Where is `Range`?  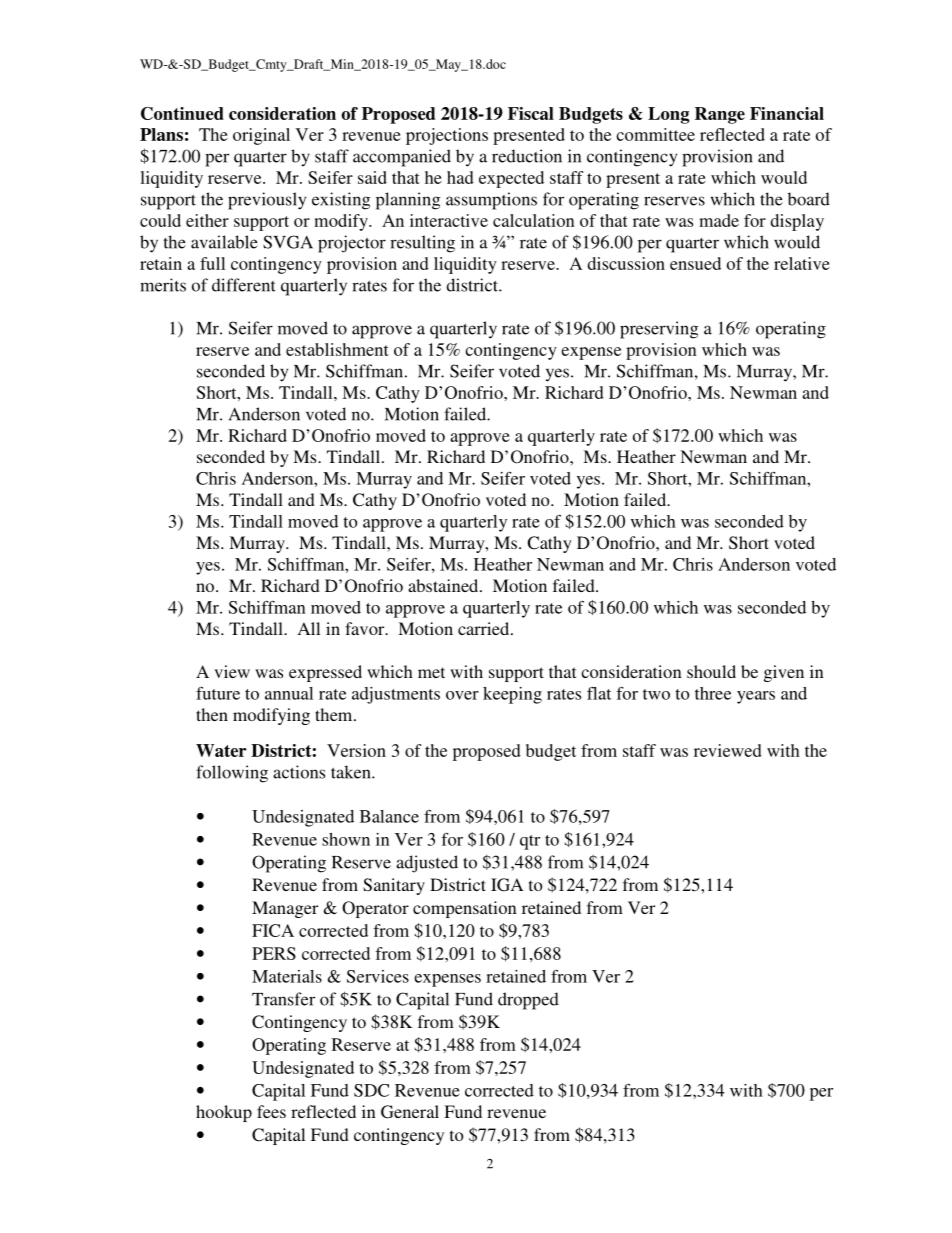
Range is located at coordinates (720, 115).
